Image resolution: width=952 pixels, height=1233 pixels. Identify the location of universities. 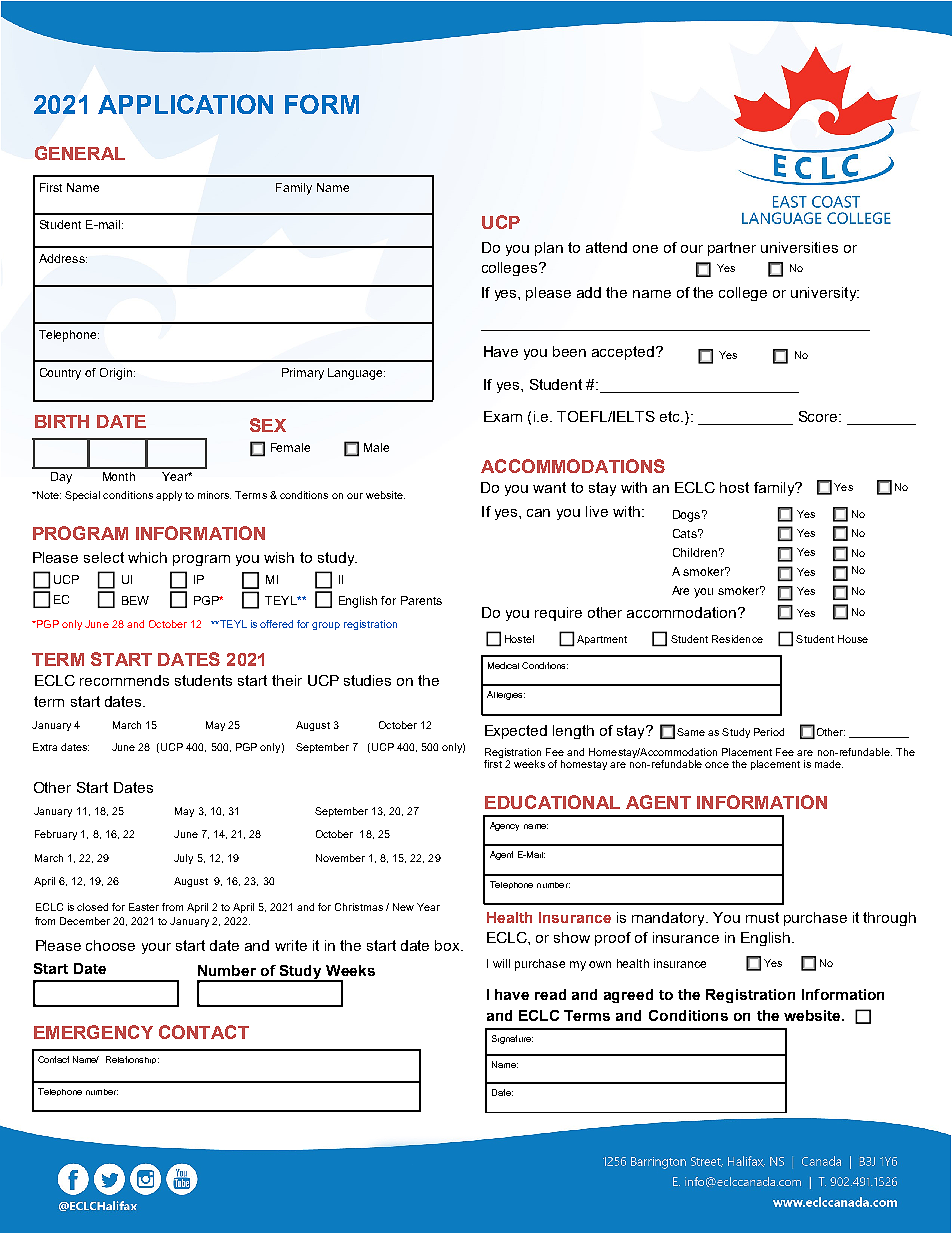
(799, 247).
